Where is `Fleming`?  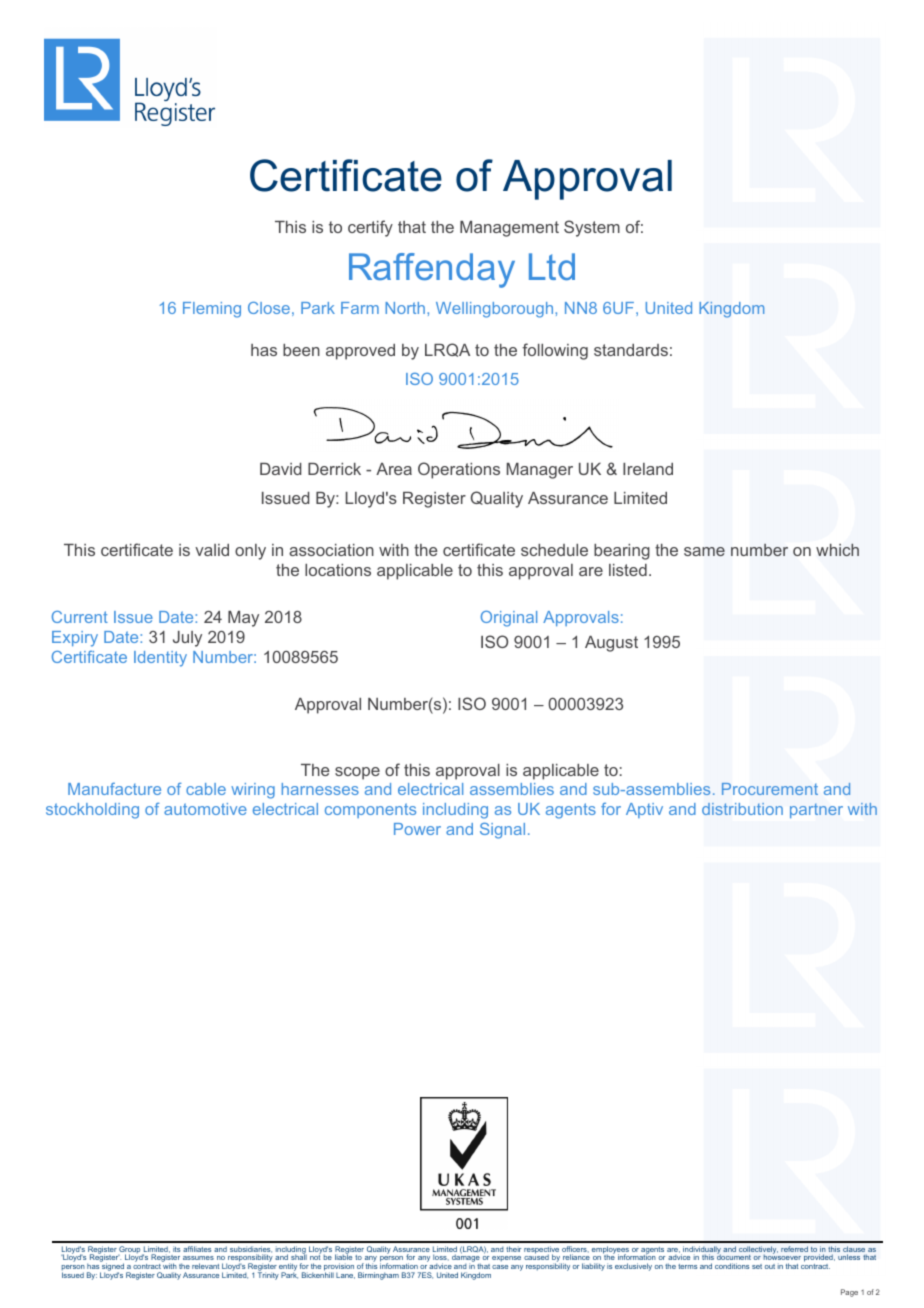
Fleming is located at coordinates (212, 310).
